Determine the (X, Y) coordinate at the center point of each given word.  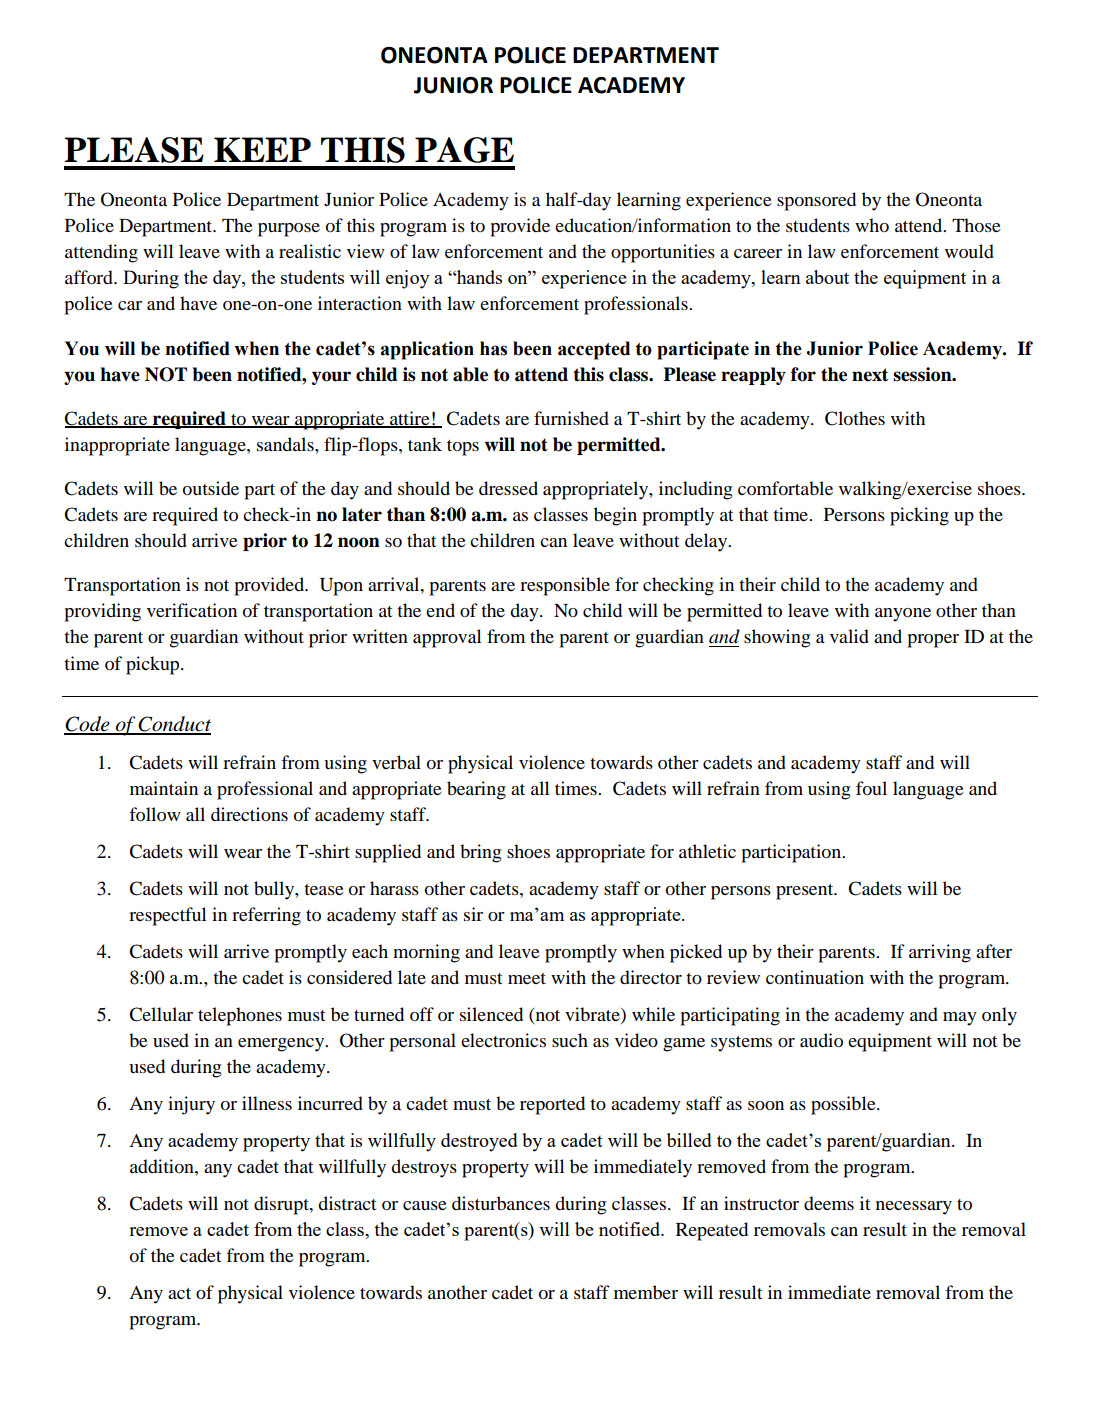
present (806, 892)
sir (473, 914)
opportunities (663, 253)
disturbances (501, 1203)
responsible (565, 586)
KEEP (262, 149)
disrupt (282, 1205)
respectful (167, 916)
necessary (914, 1208)
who (872, 225)
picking (919, 516)
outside (211, 488)
